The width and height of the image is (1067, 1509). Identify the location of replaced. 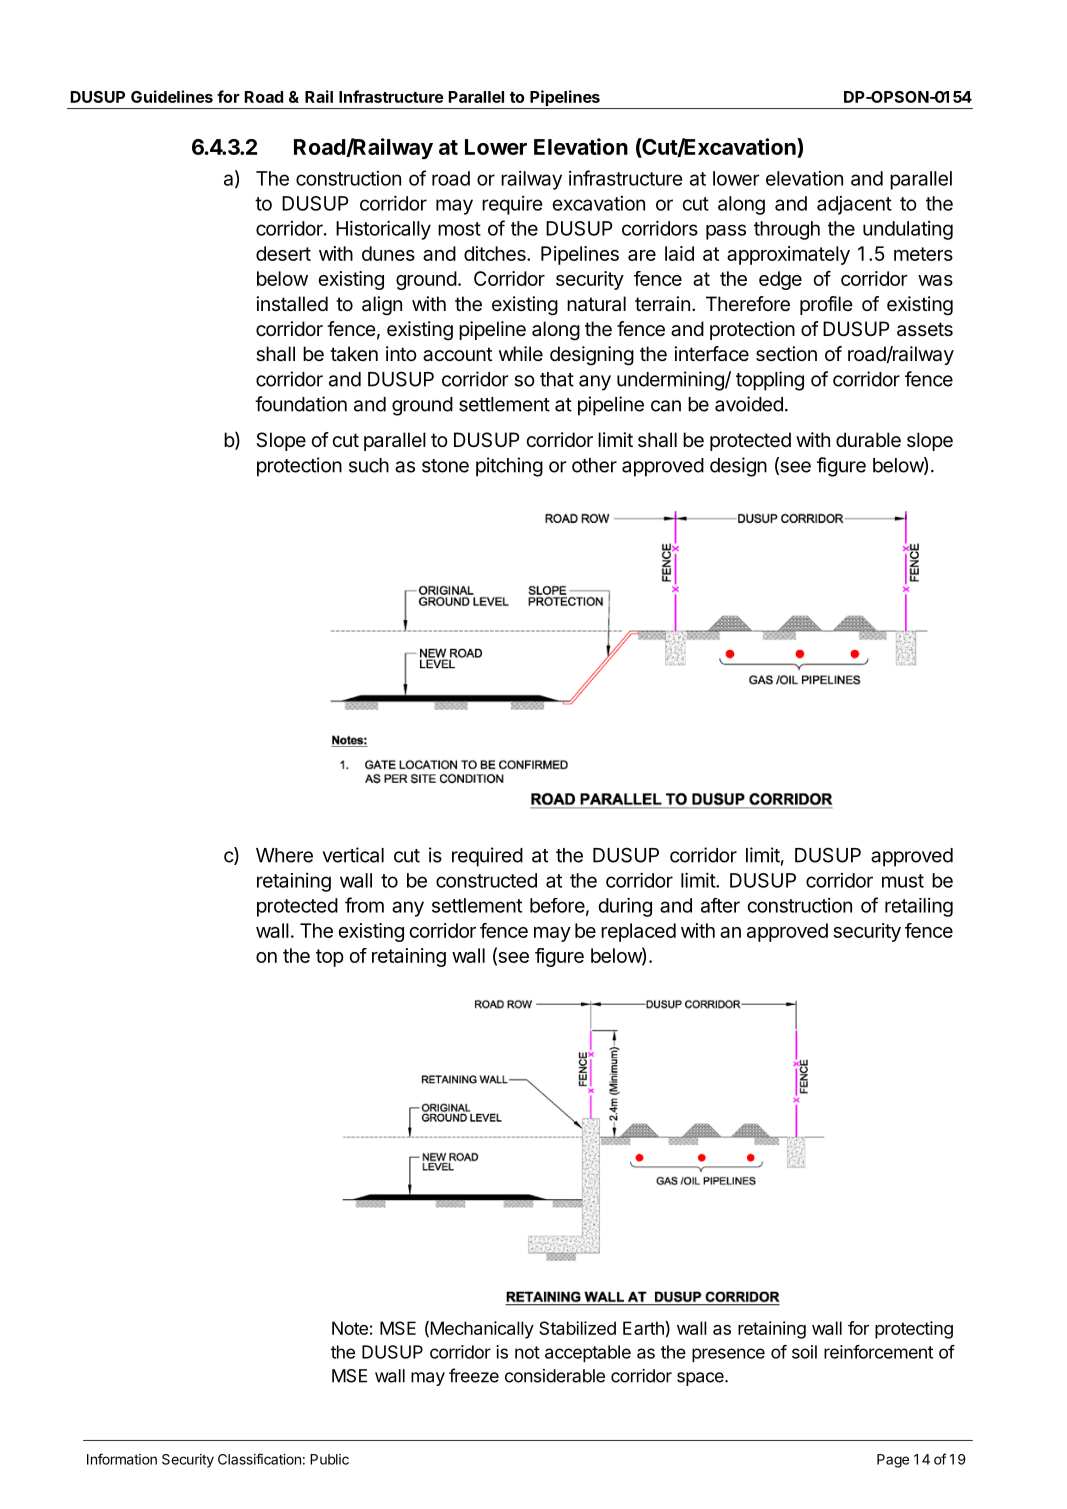
(638, 932).
